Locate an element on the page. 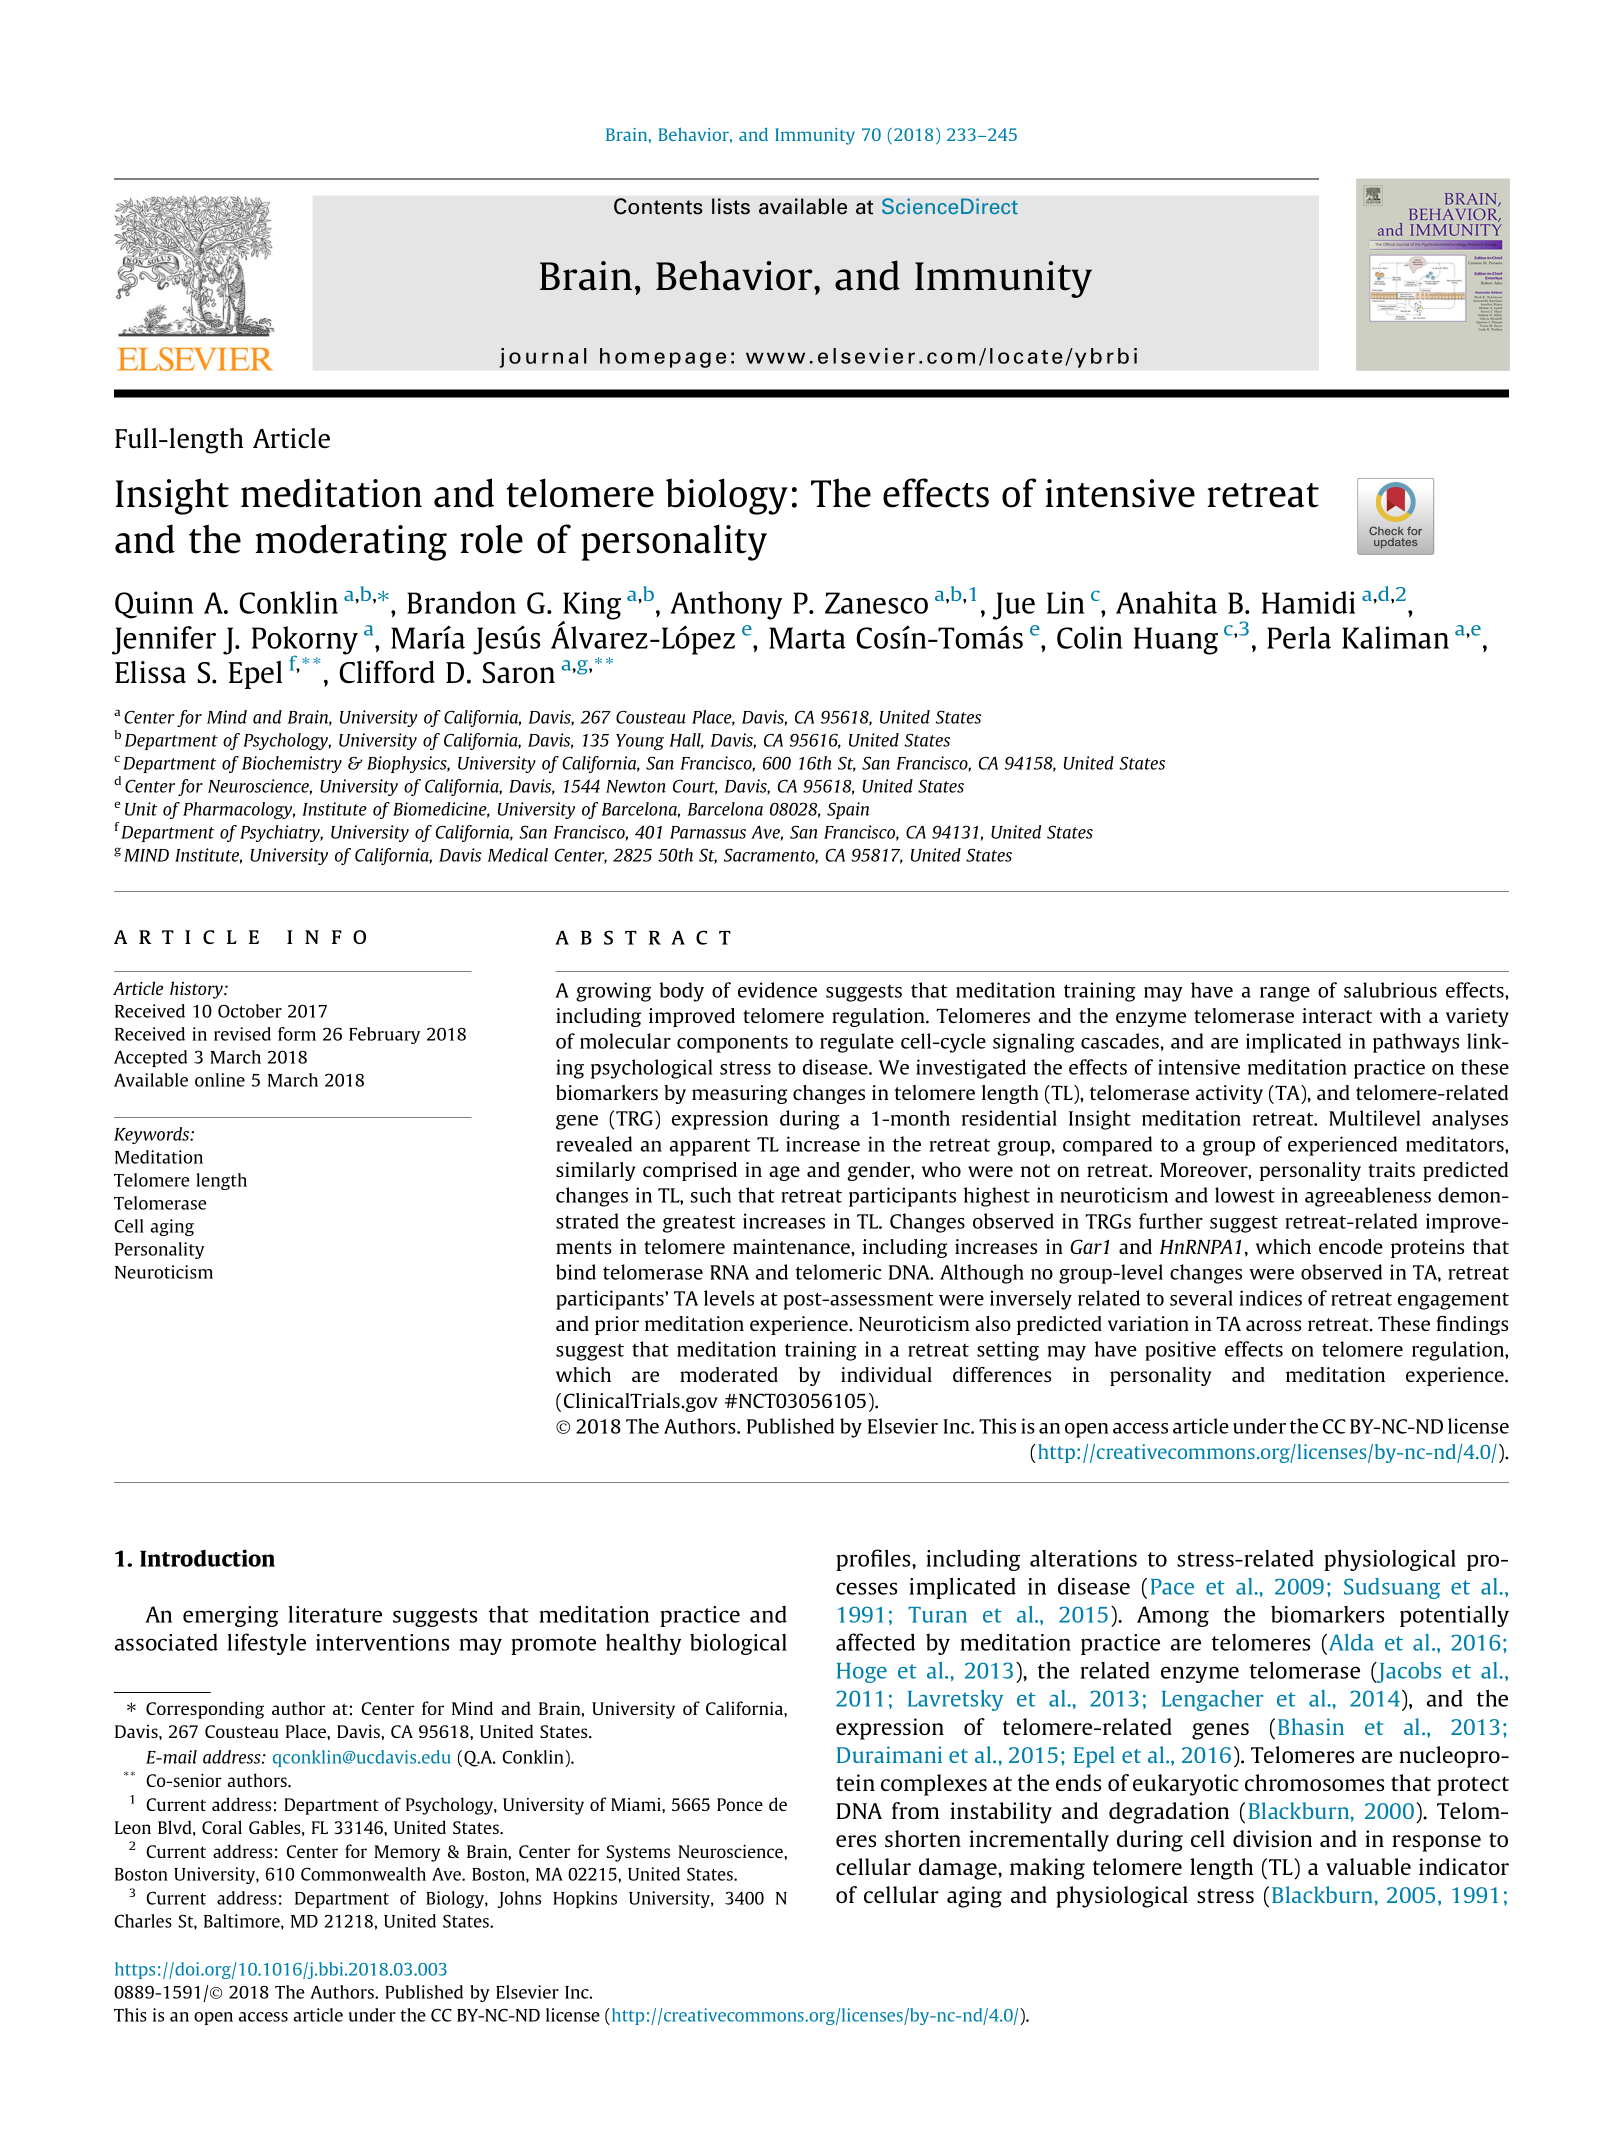  Commonwealth is located at coordinates (363, 1874).
